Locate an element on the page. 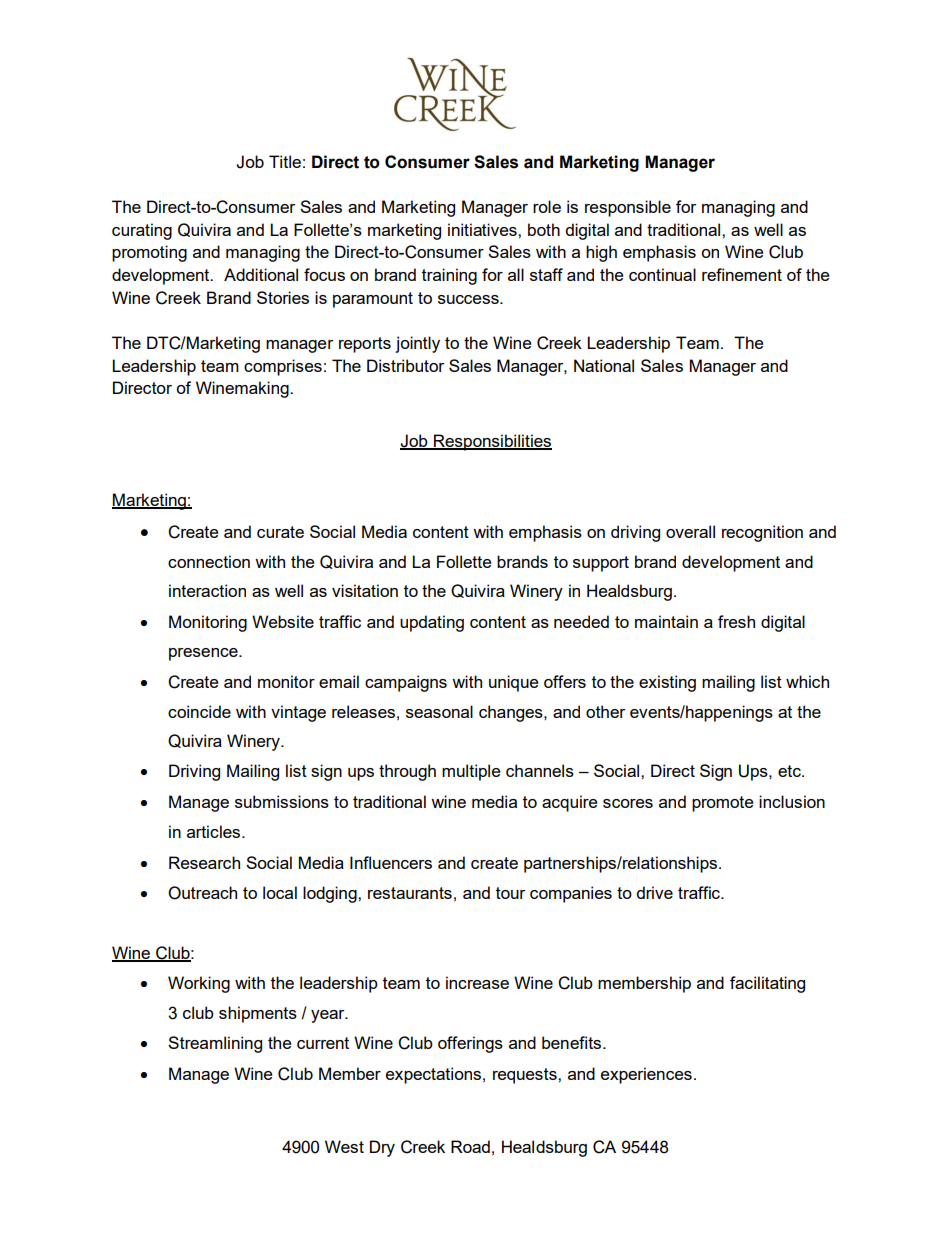 The width and height of the page is (952, 1233). presence is located at coordinates (204, 654).
